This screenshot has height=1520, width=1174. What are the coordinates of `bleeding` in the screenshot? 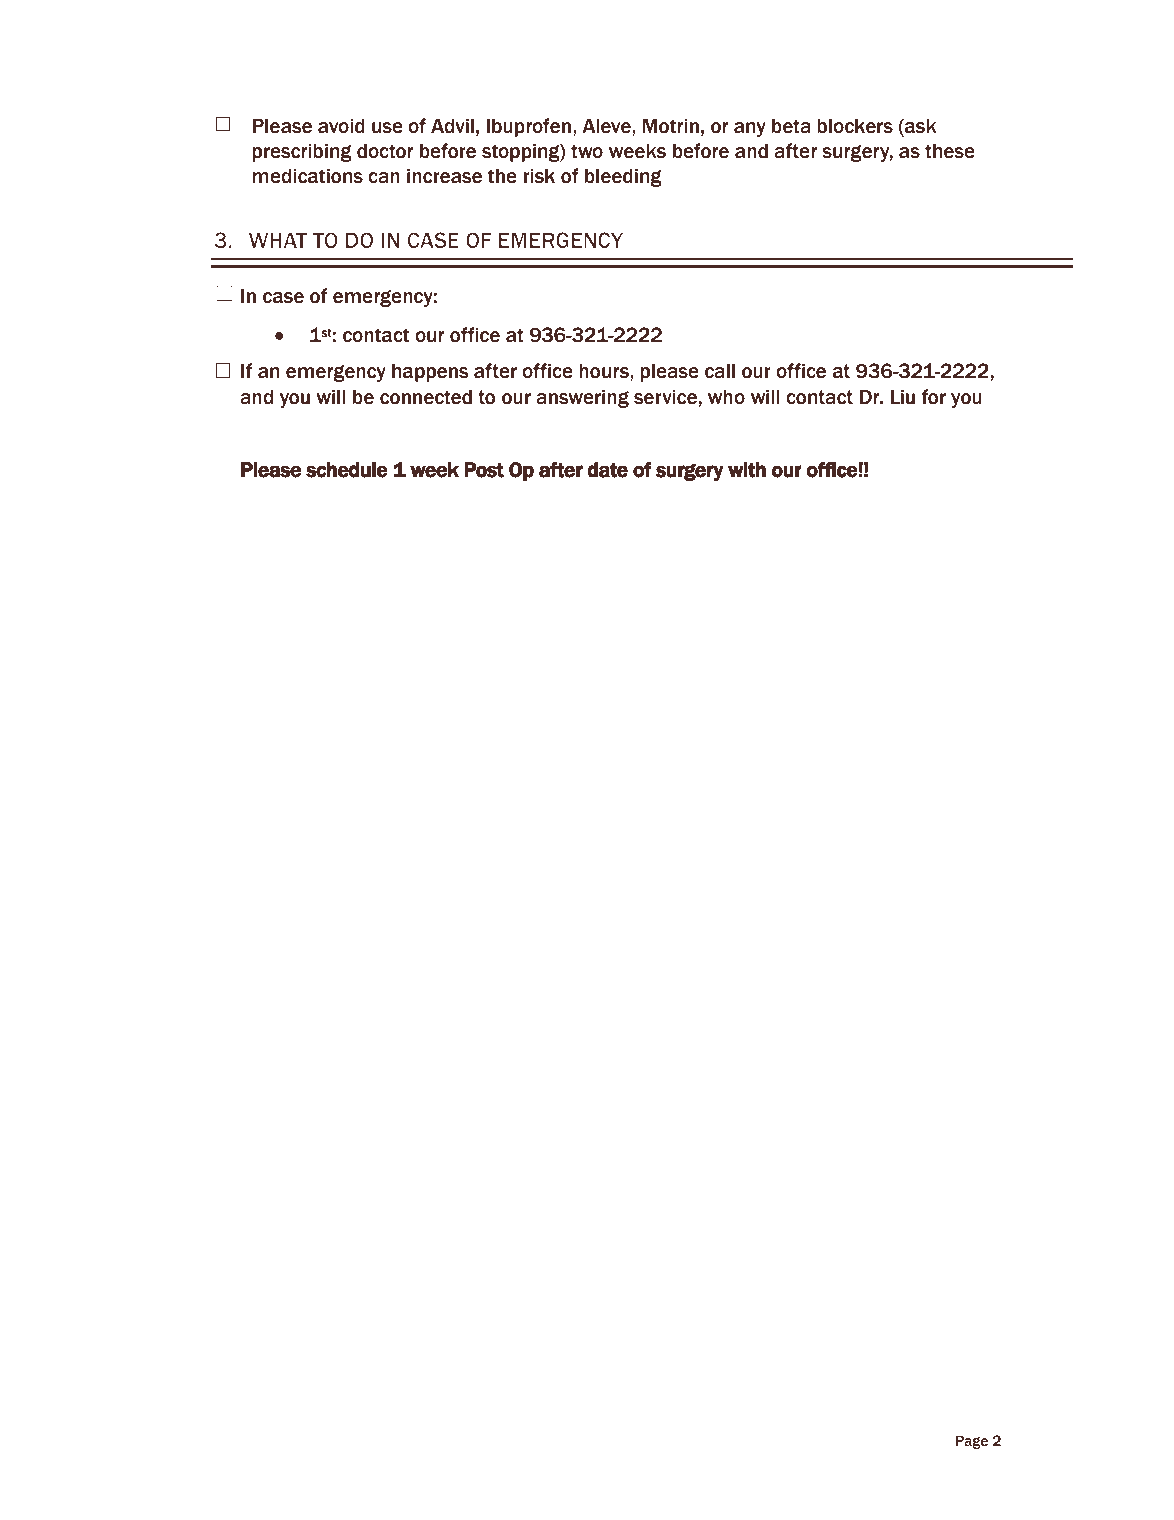 It's located at (623, 177).
